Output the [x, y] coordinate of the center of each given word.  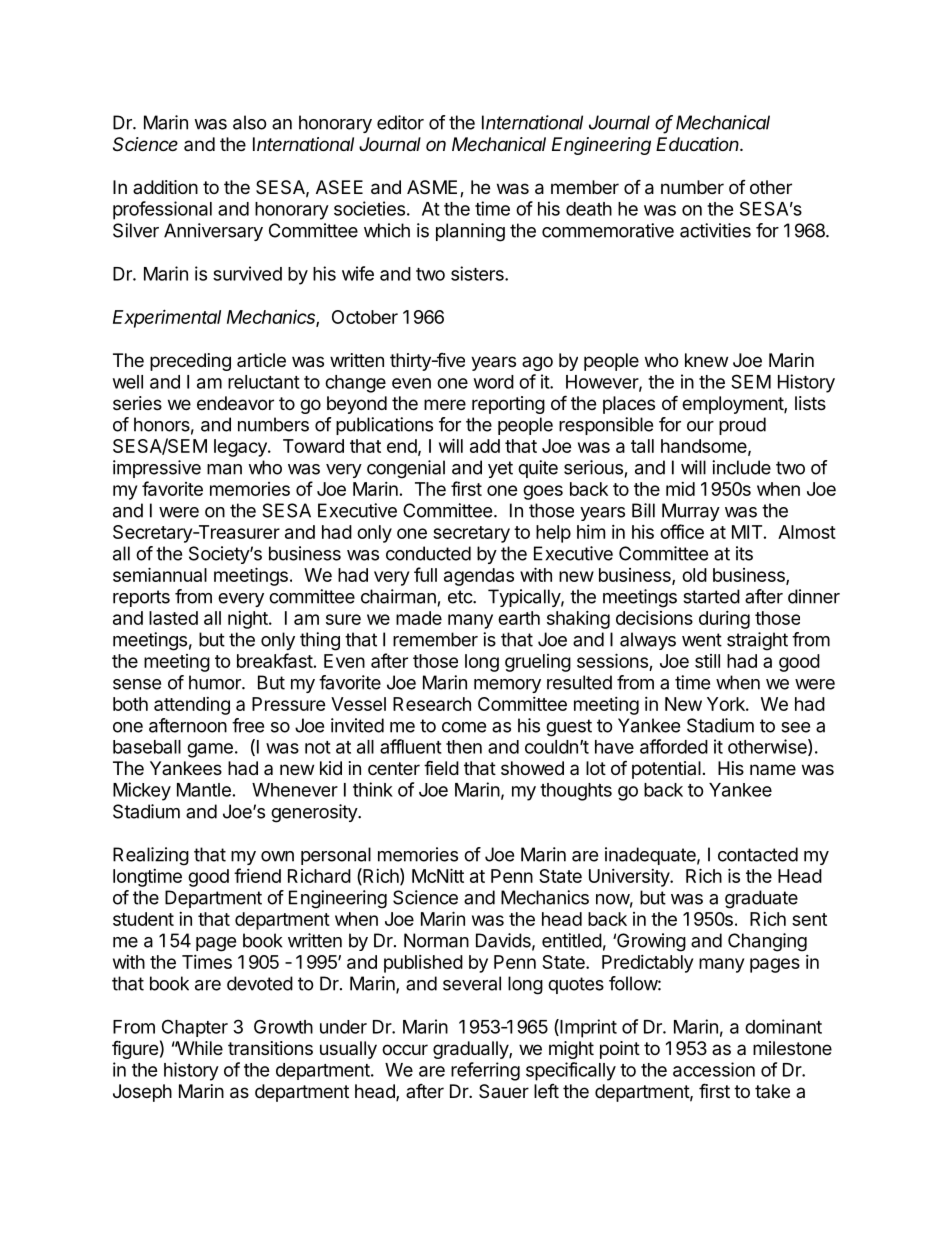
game [210, 750]
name [773, 769]
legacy [241, 448]
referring [485, 1071]
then [464, 747]
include [741, 467]
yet [500, 469]
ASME [432, 187]
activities [715, 230]
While [198, 1048]
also [250, 122]
